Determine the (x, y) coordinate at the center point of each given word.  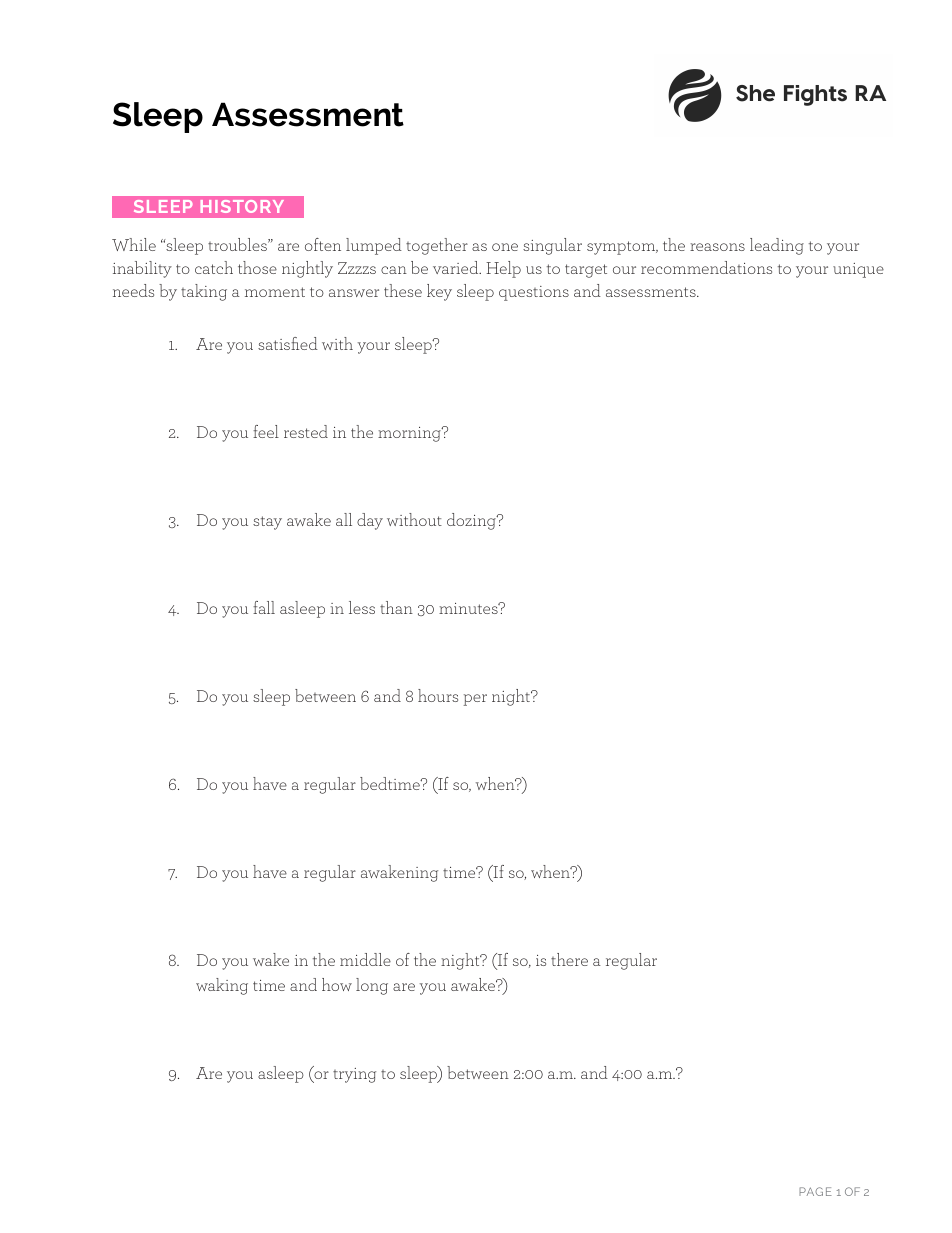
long (372, 986)
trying (354, 1075)
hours (438, 695)
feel (266, 431)
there (569, 959)
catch (214, 267)
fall (264, 607)
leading (777, 246)
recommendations (706, 267)
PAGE (815, 1191)
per (475, 700)
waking (222, 986)
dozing (472, 521)
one (505, 247)
